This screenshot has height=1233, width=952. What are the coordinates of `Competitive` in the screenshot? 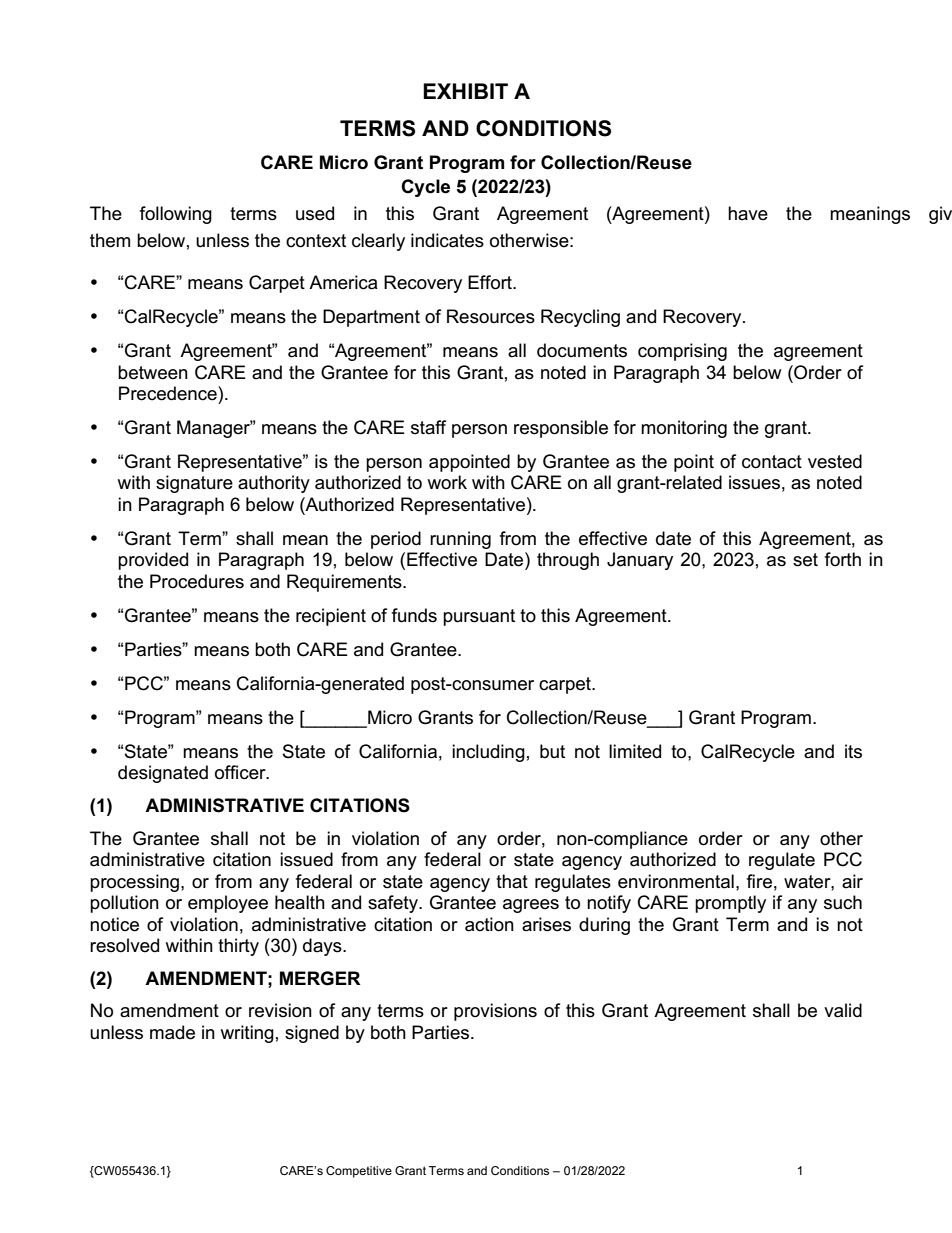 It's located at (359, 1172).
